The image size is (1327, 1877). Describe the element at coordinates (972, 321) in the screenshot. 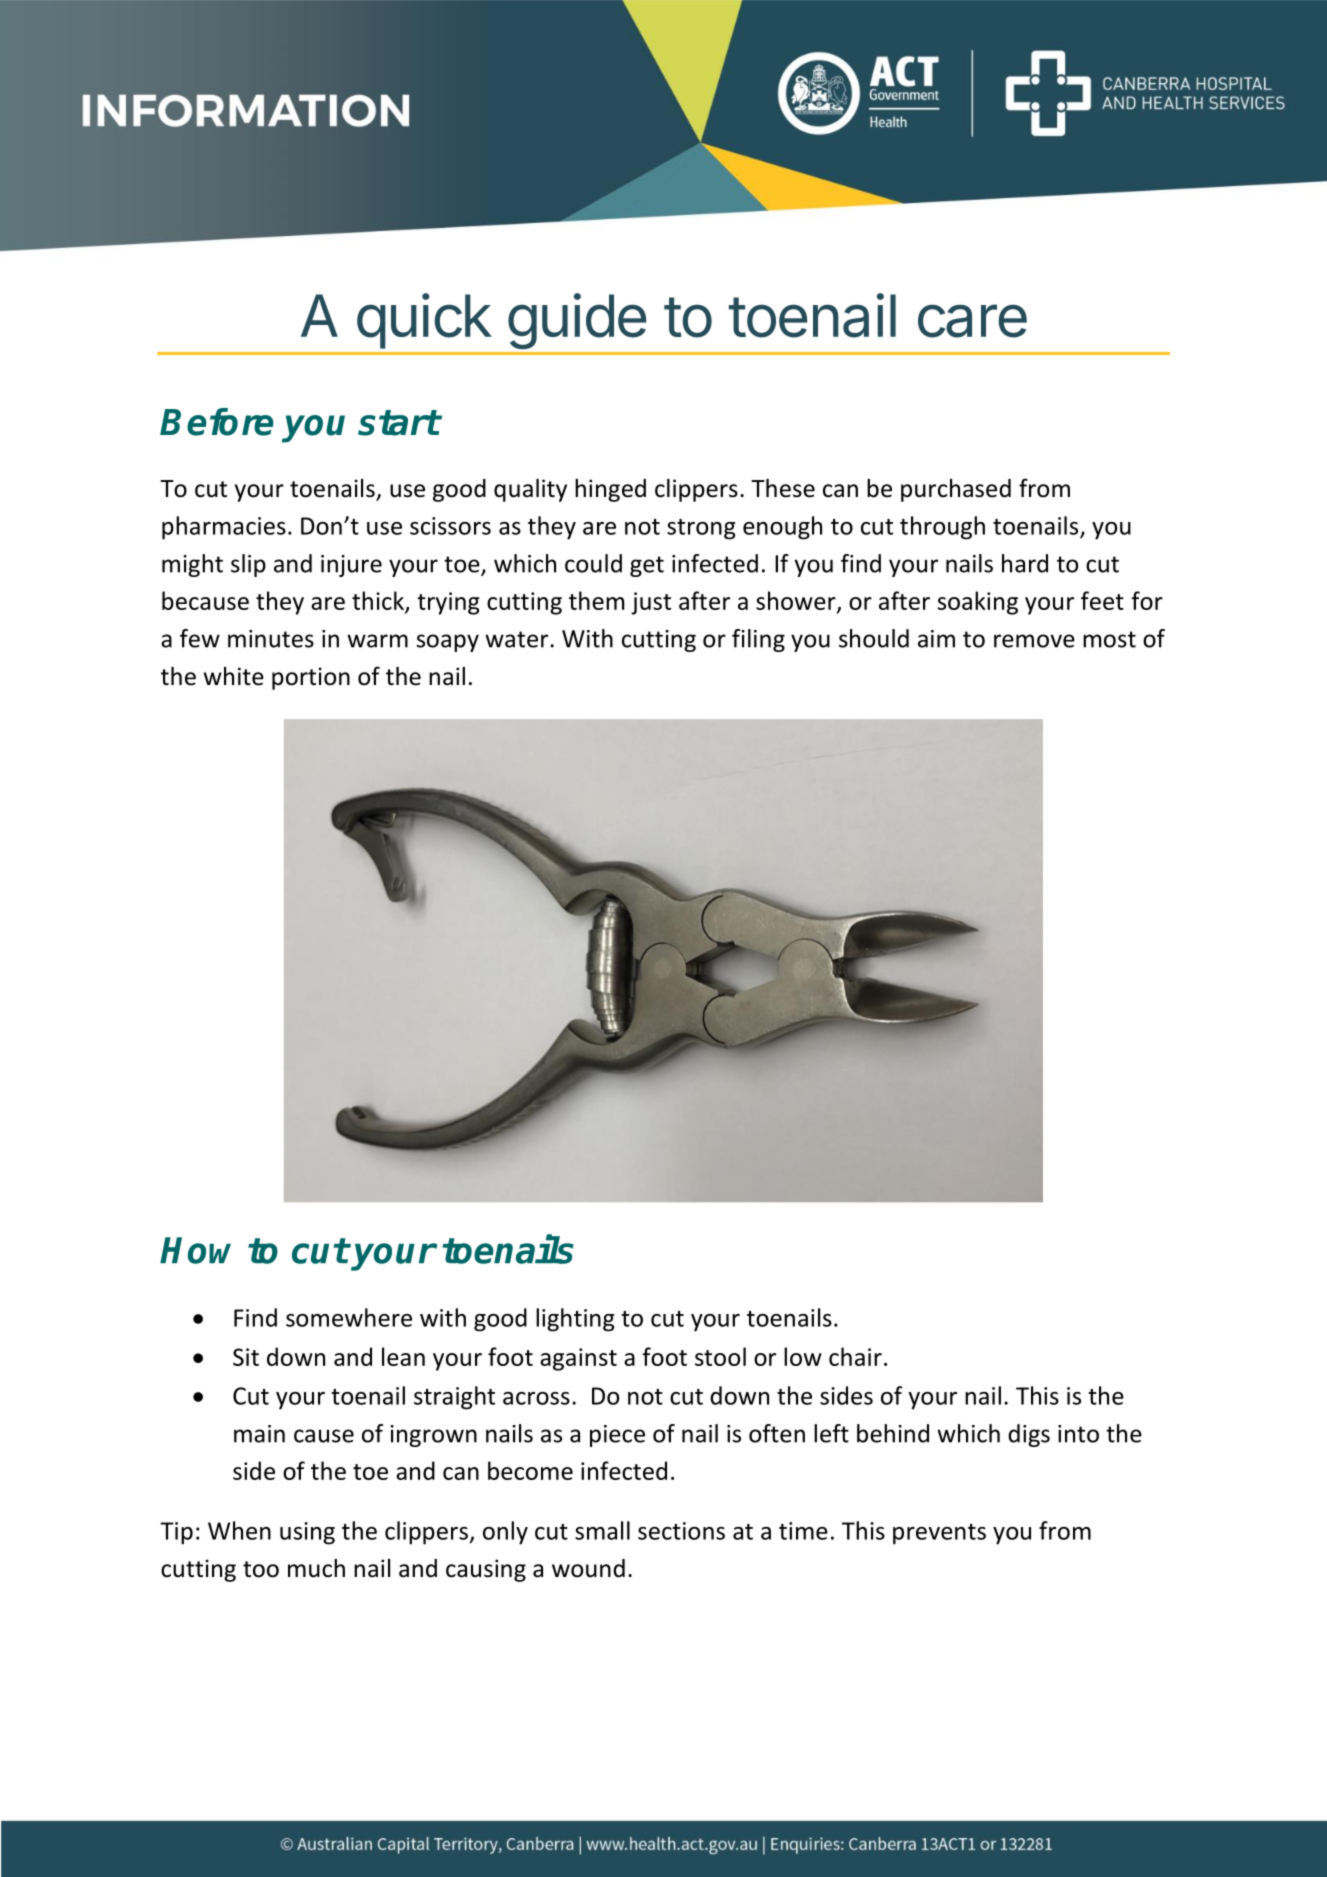

I see `care` at that location.
